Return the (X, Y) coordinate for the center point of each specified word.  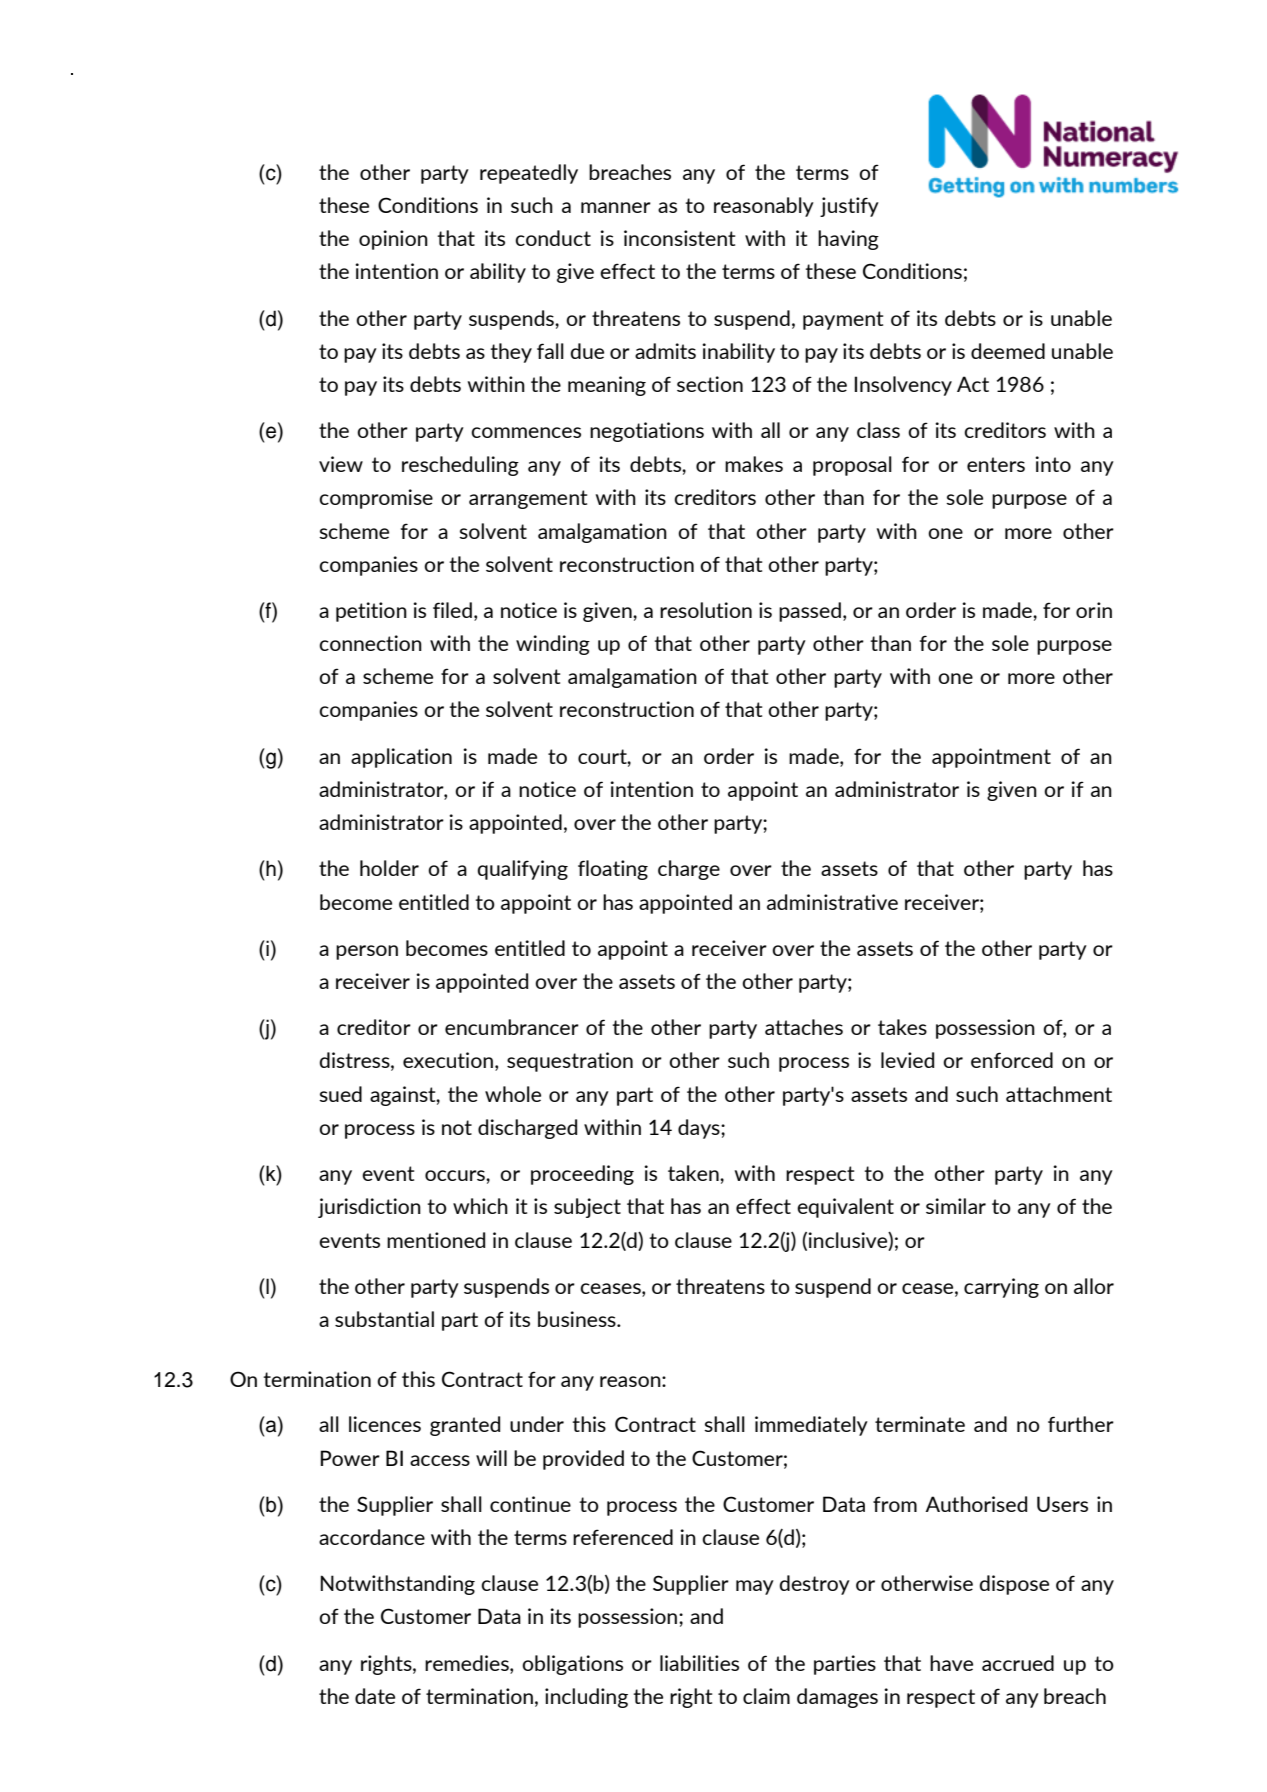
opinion (393, 240)
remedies (468, 1663)
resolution (706, 610)
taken (694, 1173)
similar (956, 1206)
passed (810, 612)
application (401, 758)
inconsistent (679, 238)
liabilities (699, 1663)
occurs (456, 1175)
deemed (1008, 351)
